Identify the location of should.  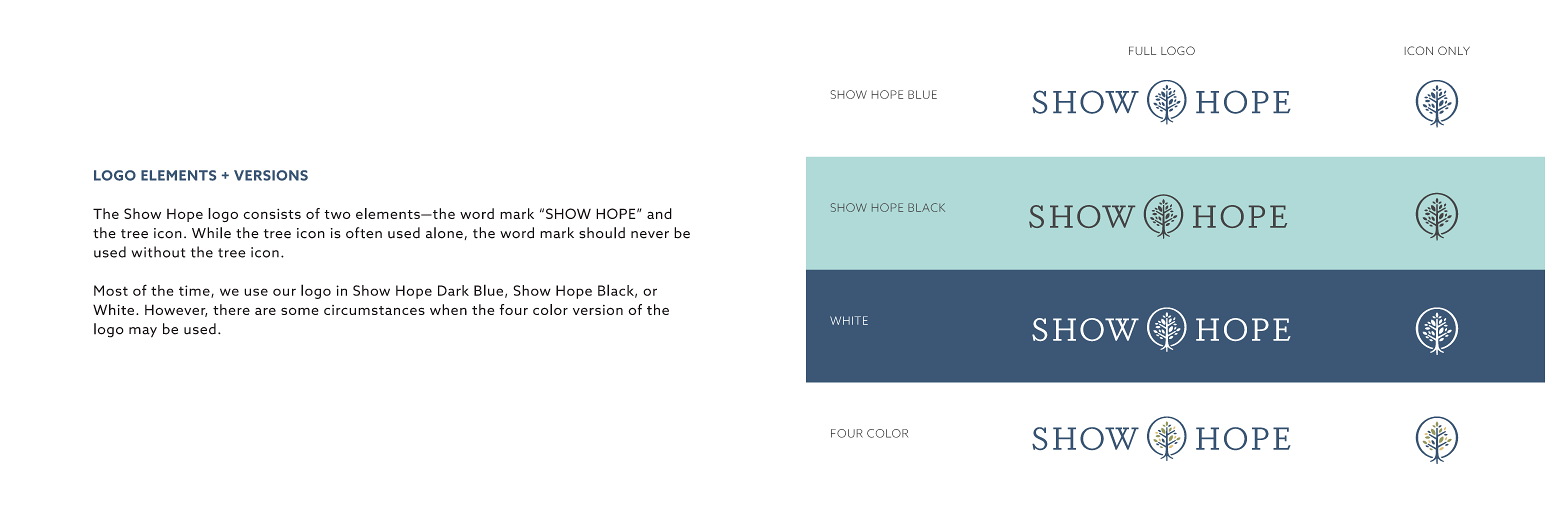
(602, 233).
